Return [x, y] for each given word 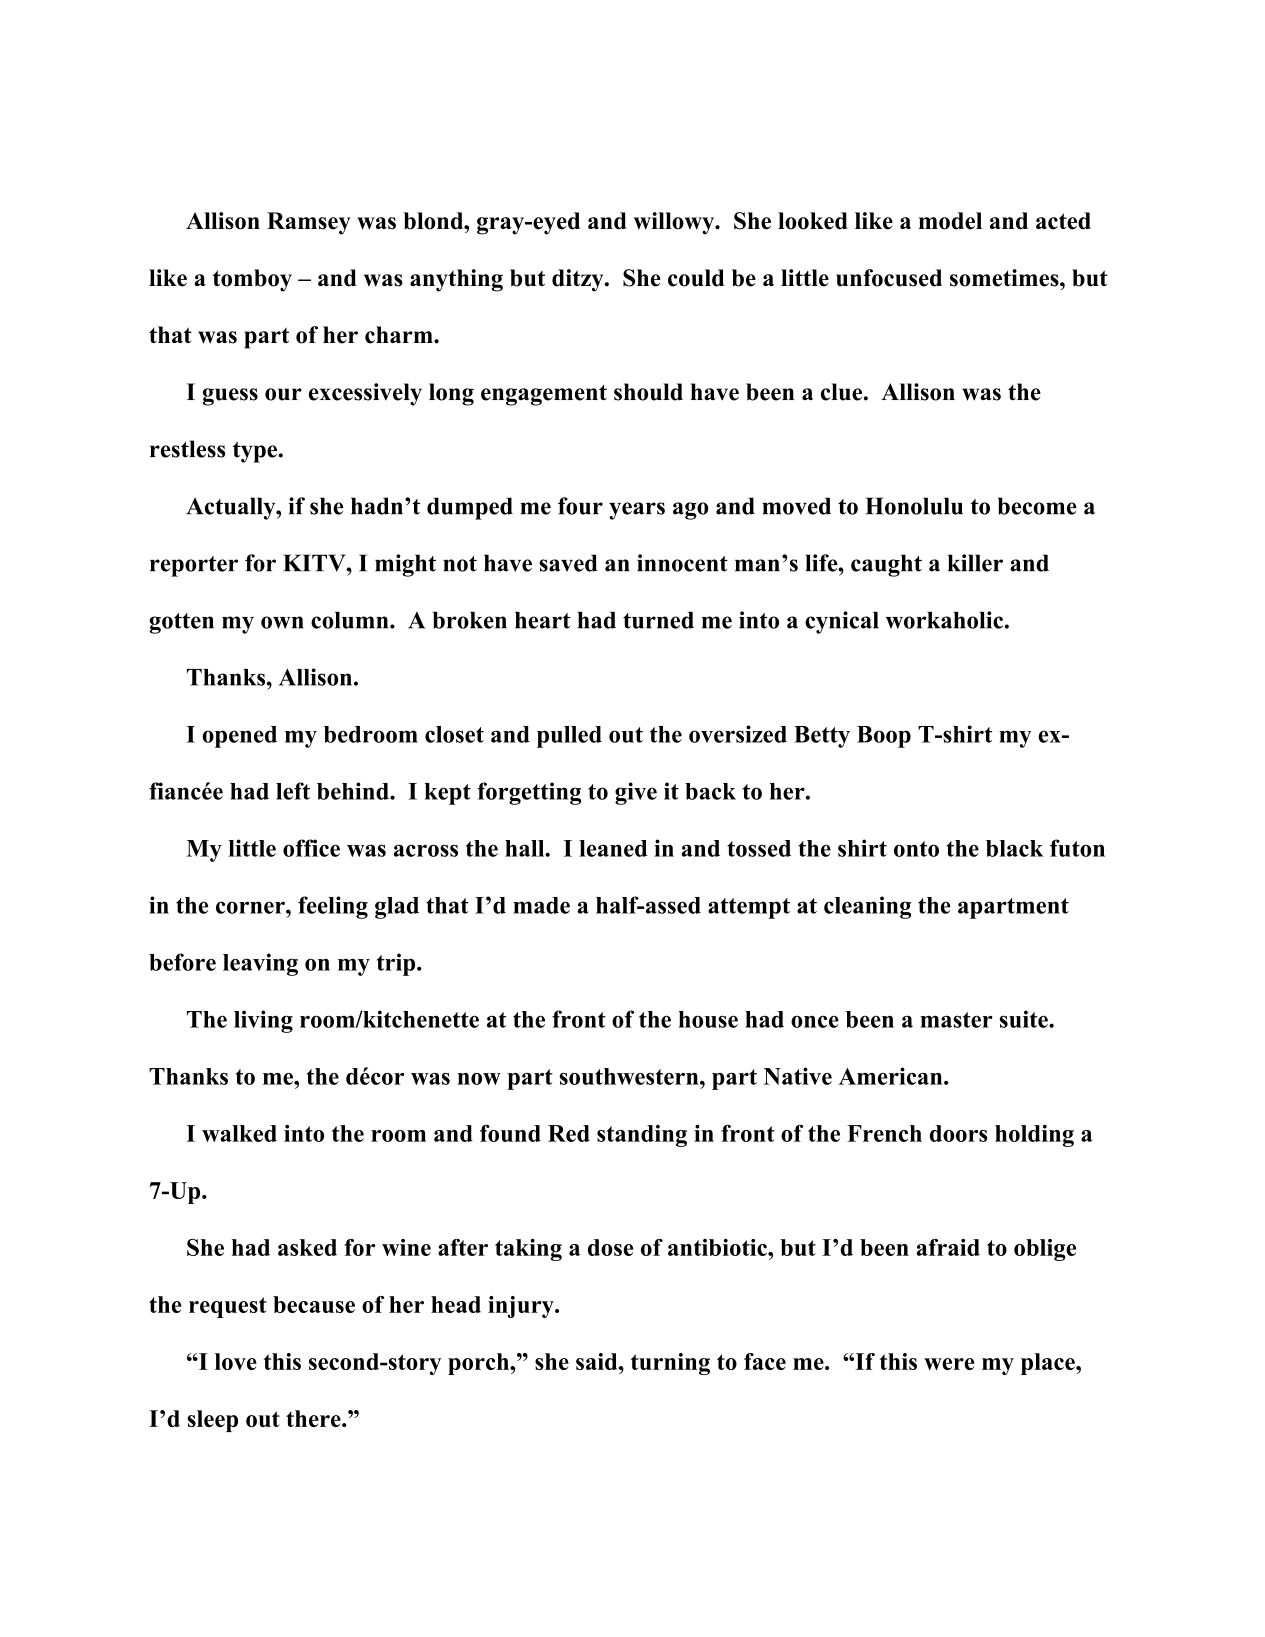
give [636, 793]
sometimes [1005, 278]
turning [670, 1364]
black [1014, 848]
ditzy [579, 280]
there [314, 1418]
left [293, 791]
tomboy [252, 280]
